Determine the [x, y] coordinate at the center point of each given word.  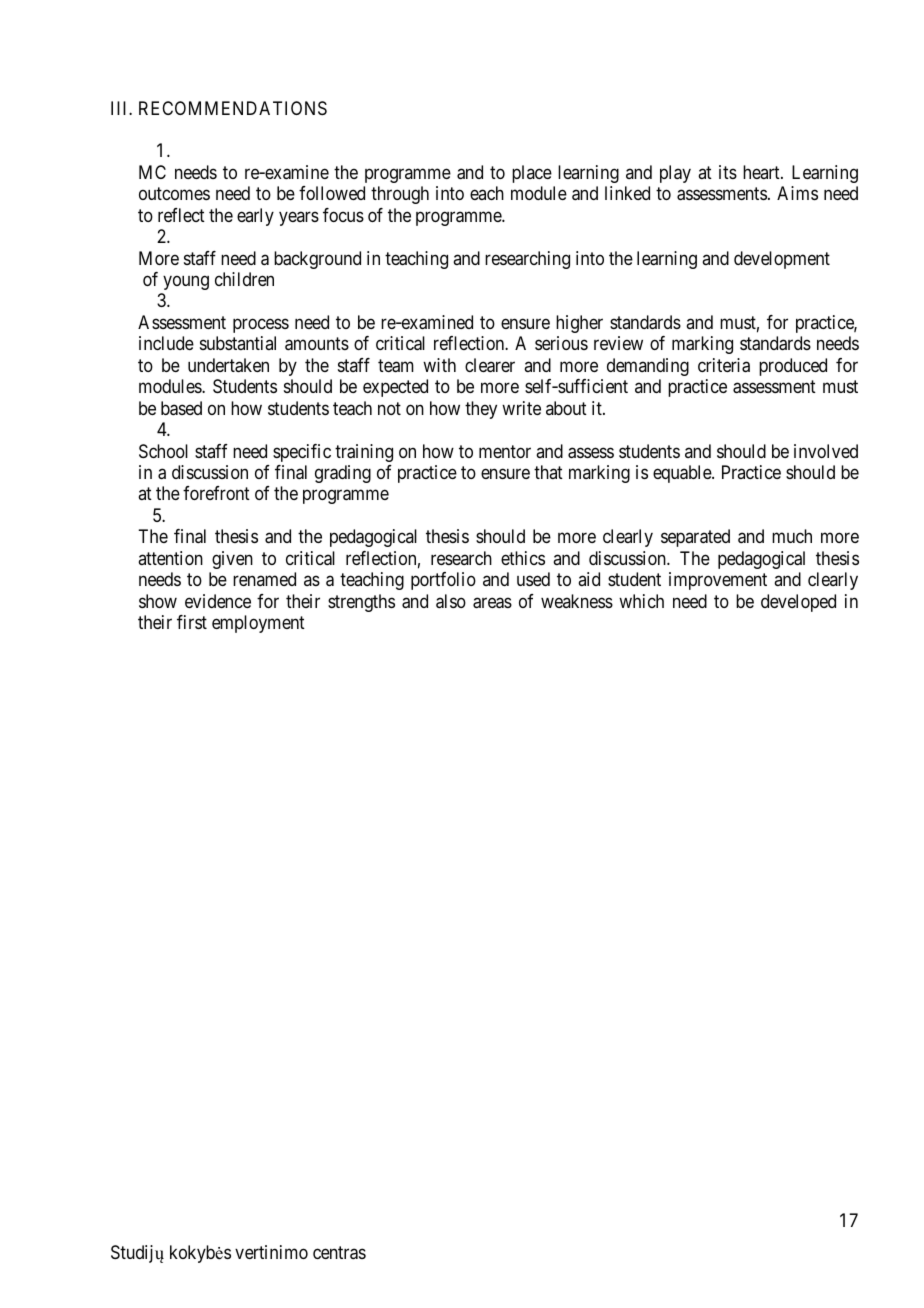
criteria [724, 365]
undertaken [228, 365]
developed [798, 603]
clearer [490, 365]
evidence [218, 601]
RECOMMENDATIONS [233, 108]
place [532, 174]
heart [762, 172]
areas [492, 603]
